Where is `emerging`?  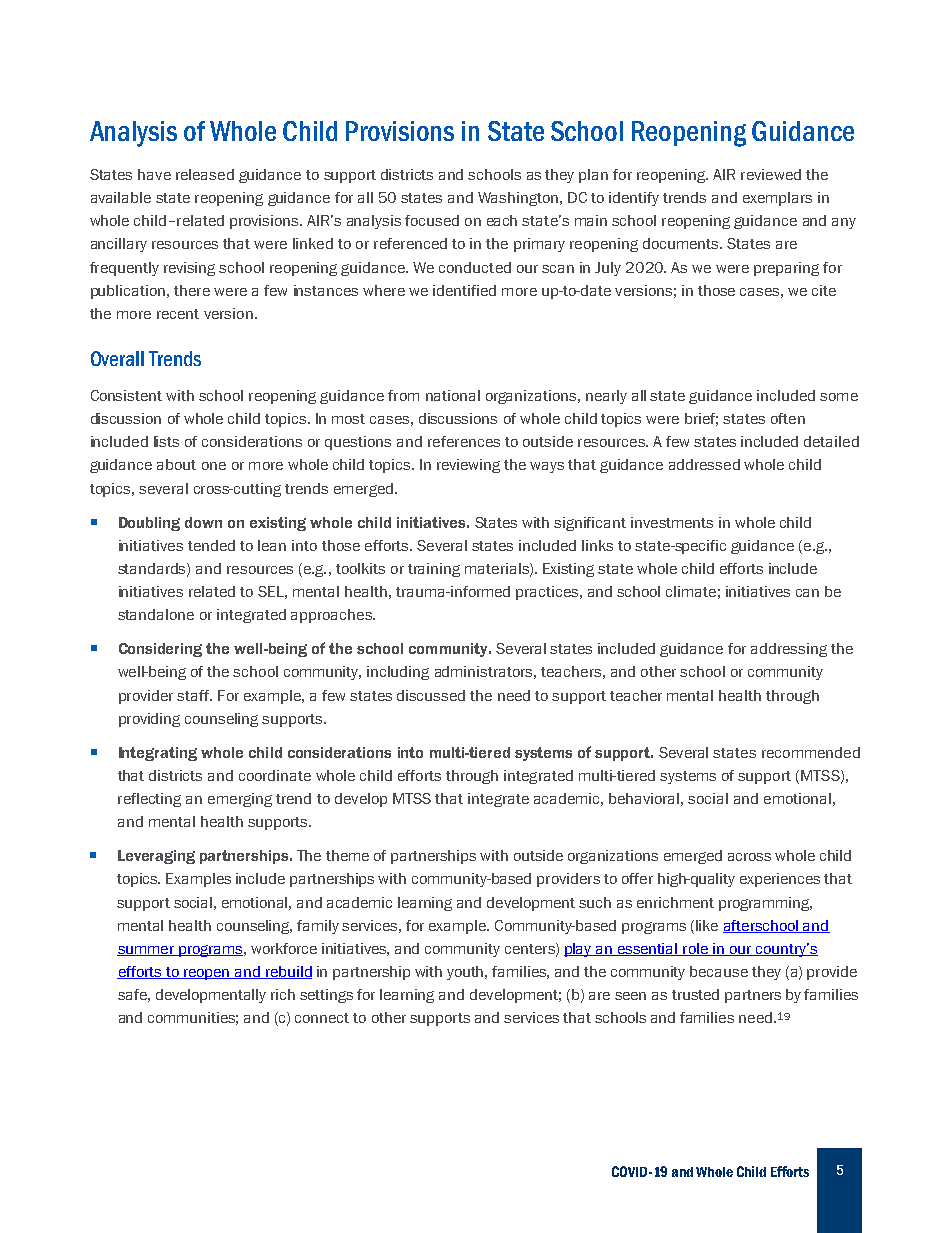
emerging is located at coordinates (240, 800).
